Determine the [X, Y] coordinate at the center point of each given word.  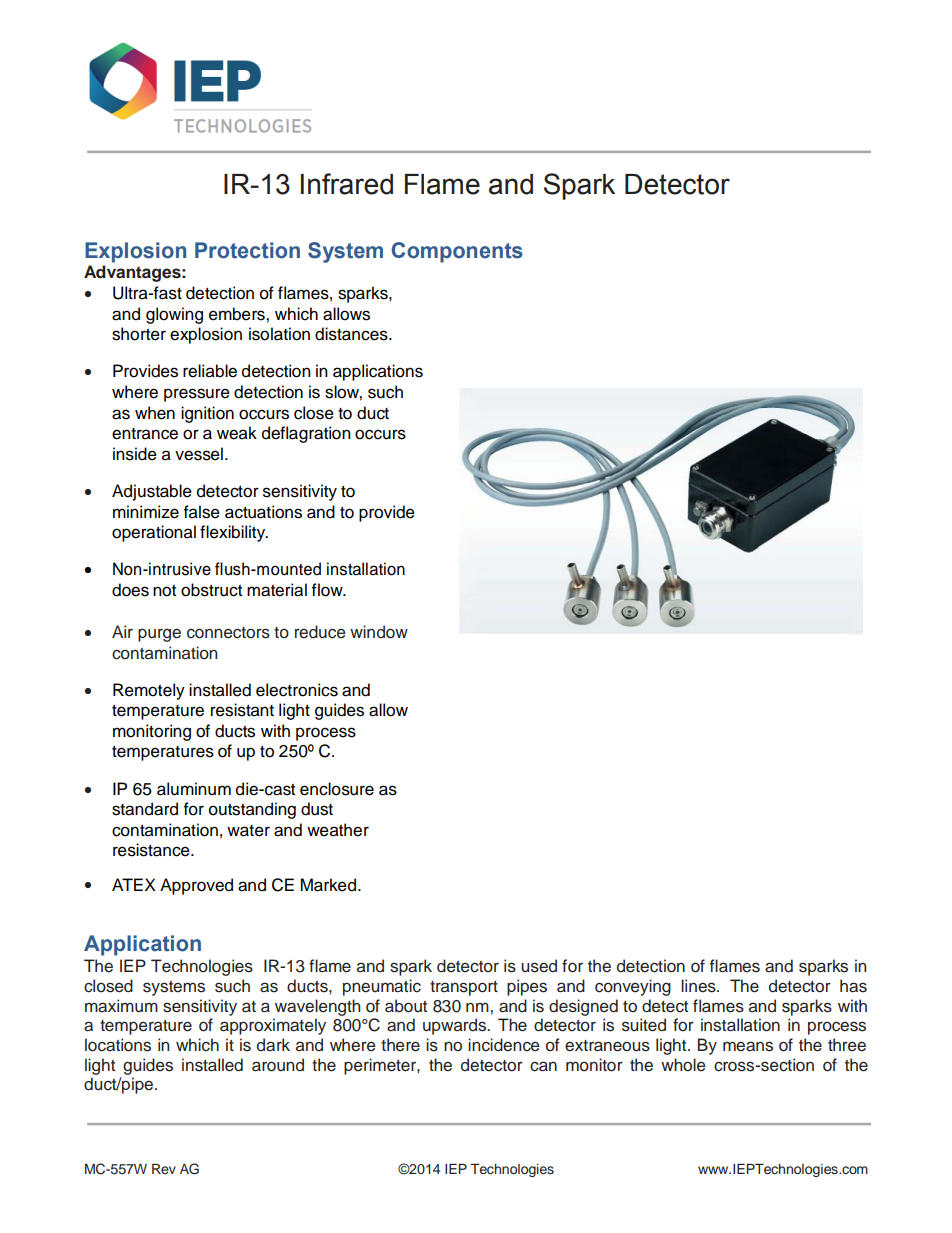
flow [328, 590]
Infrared [347, 184]
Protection [247, 250]
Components [457, 252]
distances [352, 334]
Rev [164, 1168]
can [543, 1066]
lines [699, 986]
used [539, 966]
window [379, 632]
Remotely [149, 691]
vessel [199, 454]
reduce [320, 632]
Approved [196, 886]
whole [683, 1065]
